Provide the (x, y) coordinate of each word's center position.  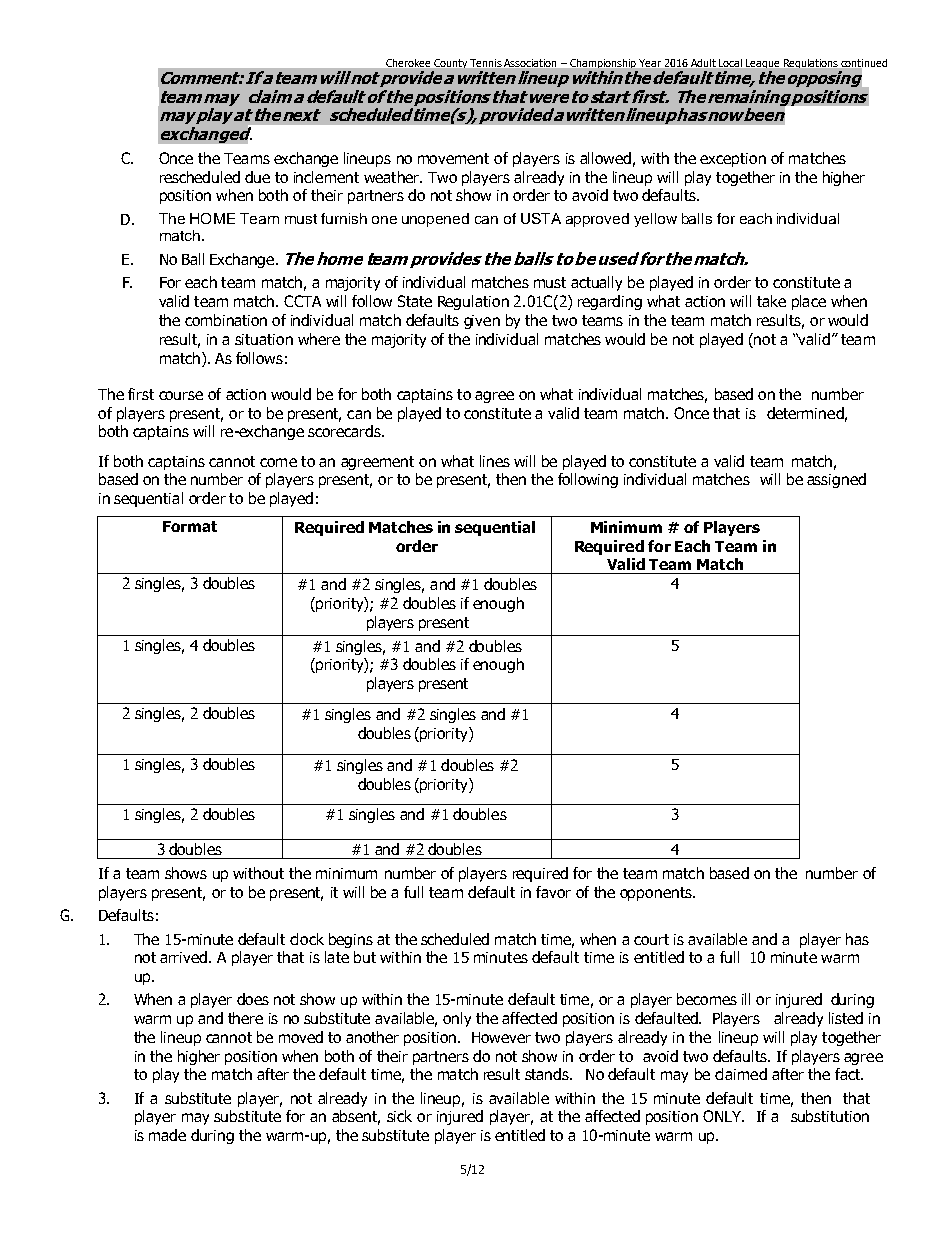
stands (548, 1074)
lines (495, 461)
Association (530, 63)
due (257, 177)
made (167, 1135)
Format (190, 526)
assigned (836, 480)
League (762, 63)
